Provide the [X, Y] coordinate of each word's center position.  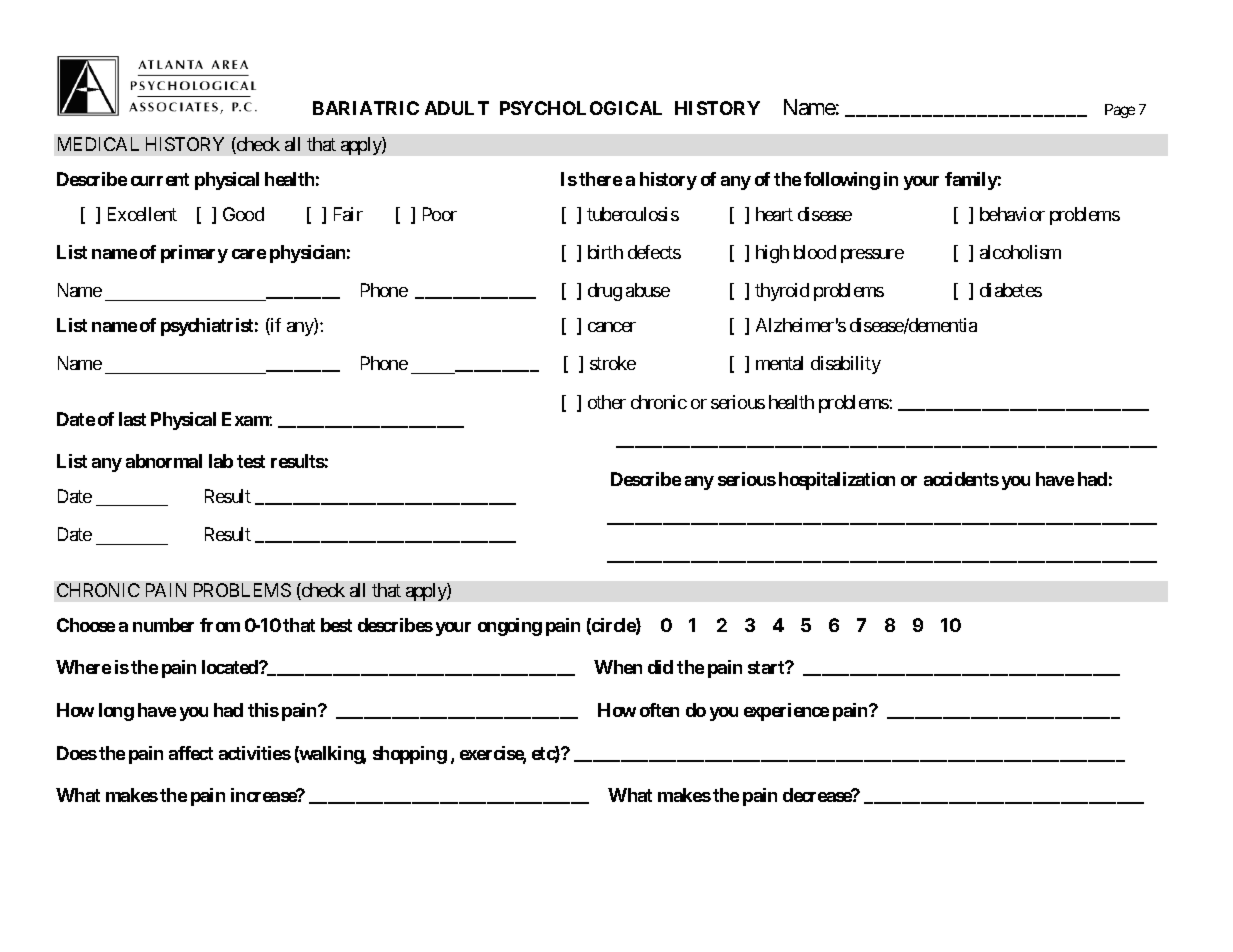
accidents [961, 479]
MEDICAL [98, 144]
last [132, 419]
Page [1120, 111]
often [659, 710]
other [607, 402]
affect [191, 753]
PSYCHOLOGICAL [581, 108]
